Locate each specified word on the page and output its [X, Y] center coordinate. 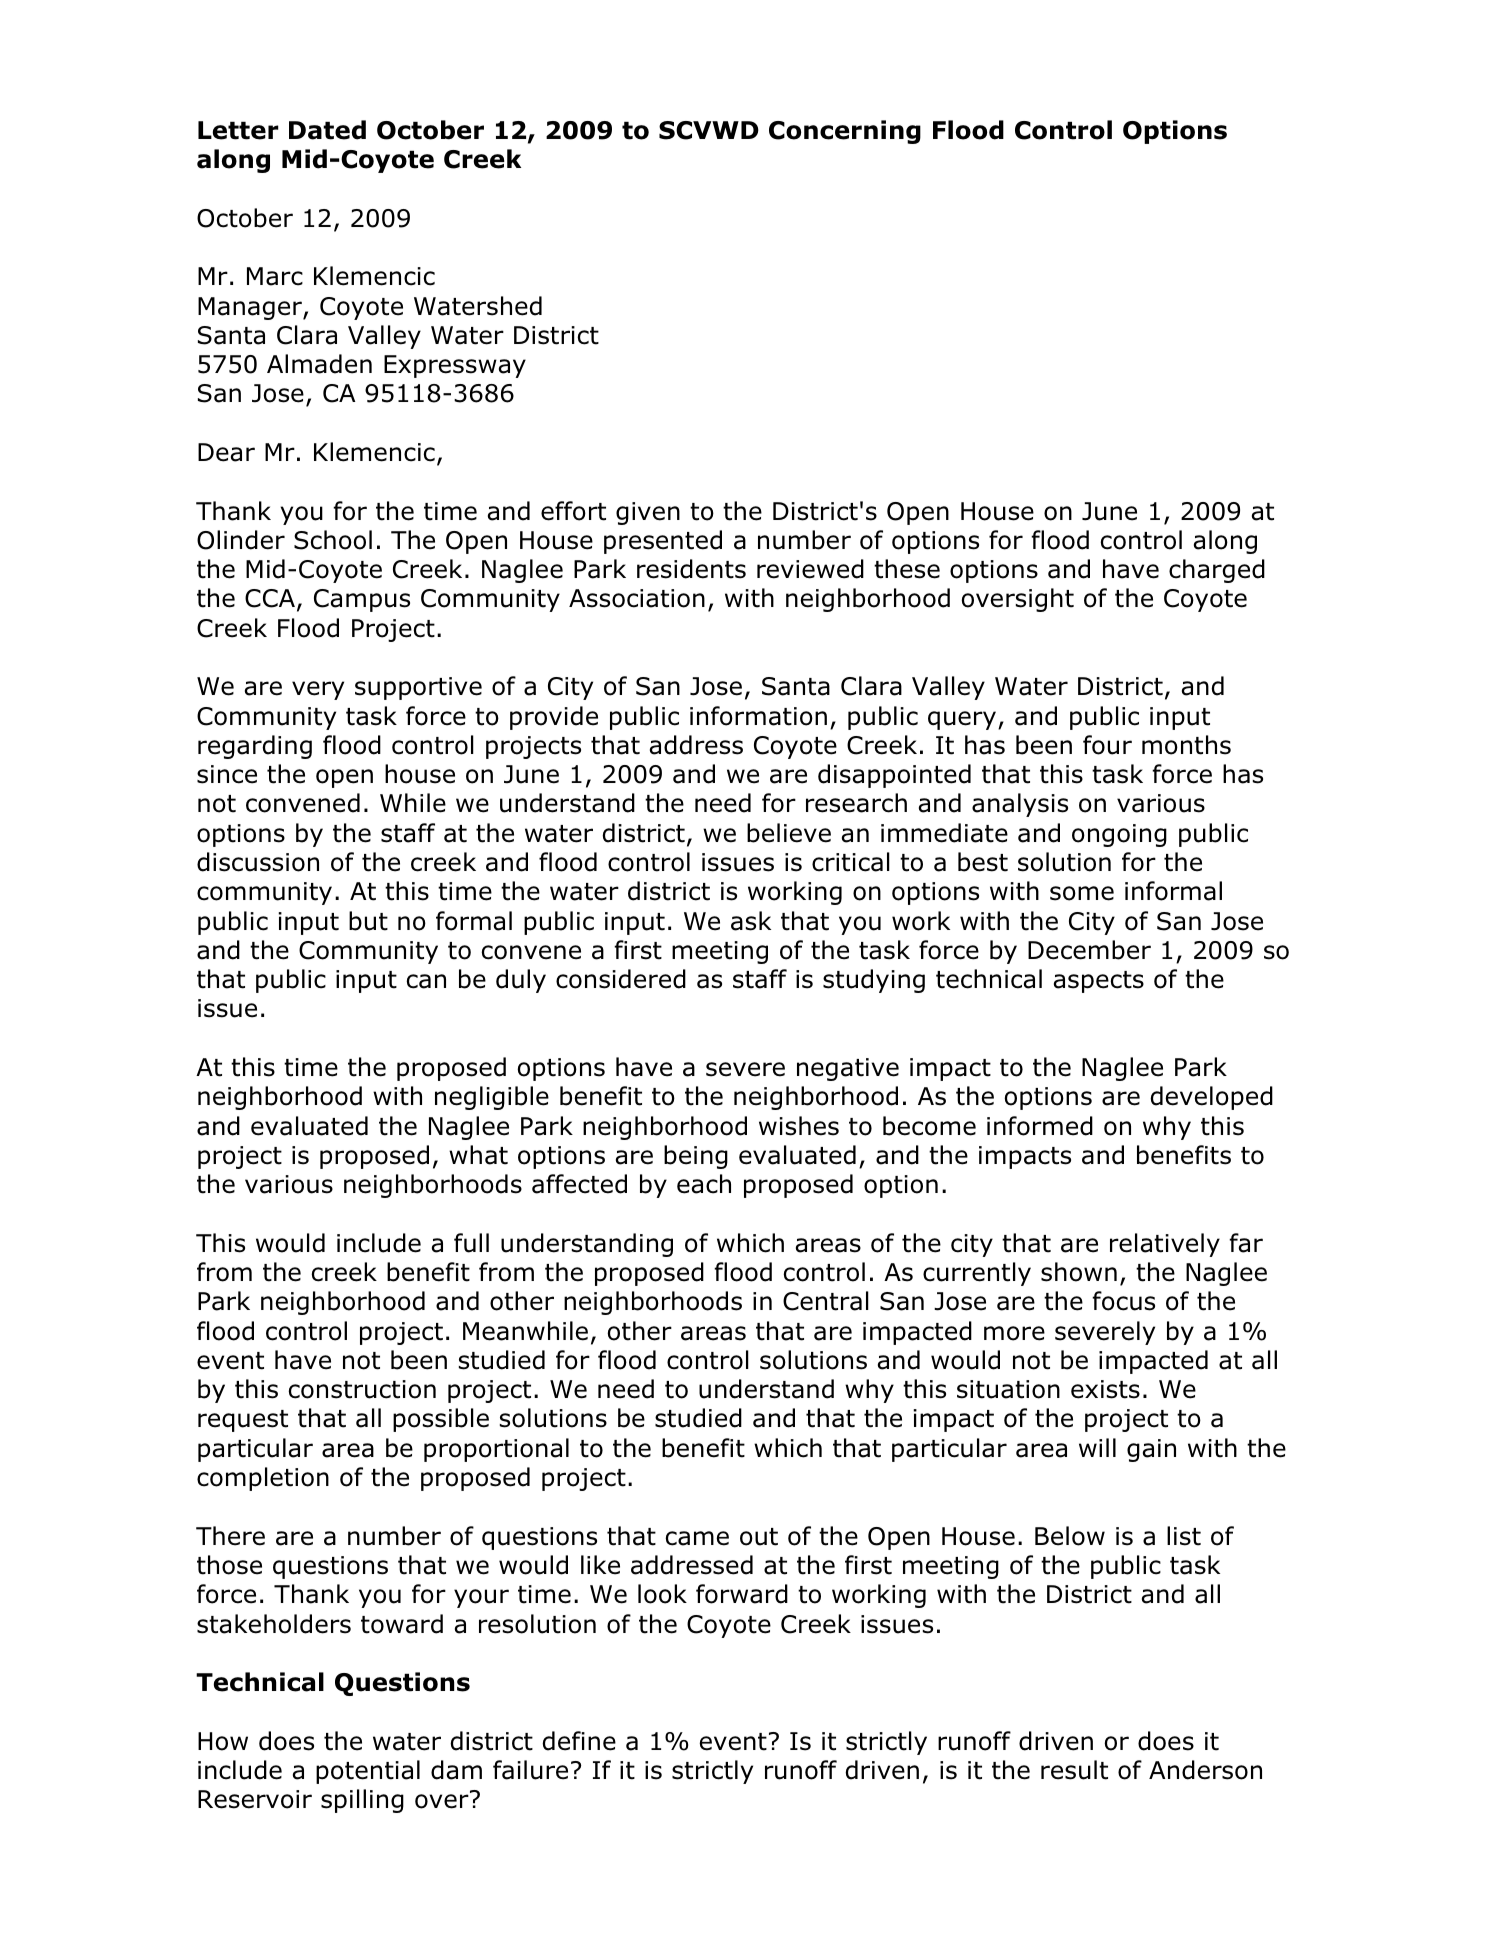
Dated [327, 130]
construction [362, 1389]
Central [826, 1301]
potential [368, 1772]
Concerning [845, 132]
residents [691, 569]
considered [621, 979]
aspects [1099, 982]
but [368, 921]
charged [1217, 571]
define [579, 1741]
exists [1105, 1389]
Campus [362, 600]
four [1107, 745]
